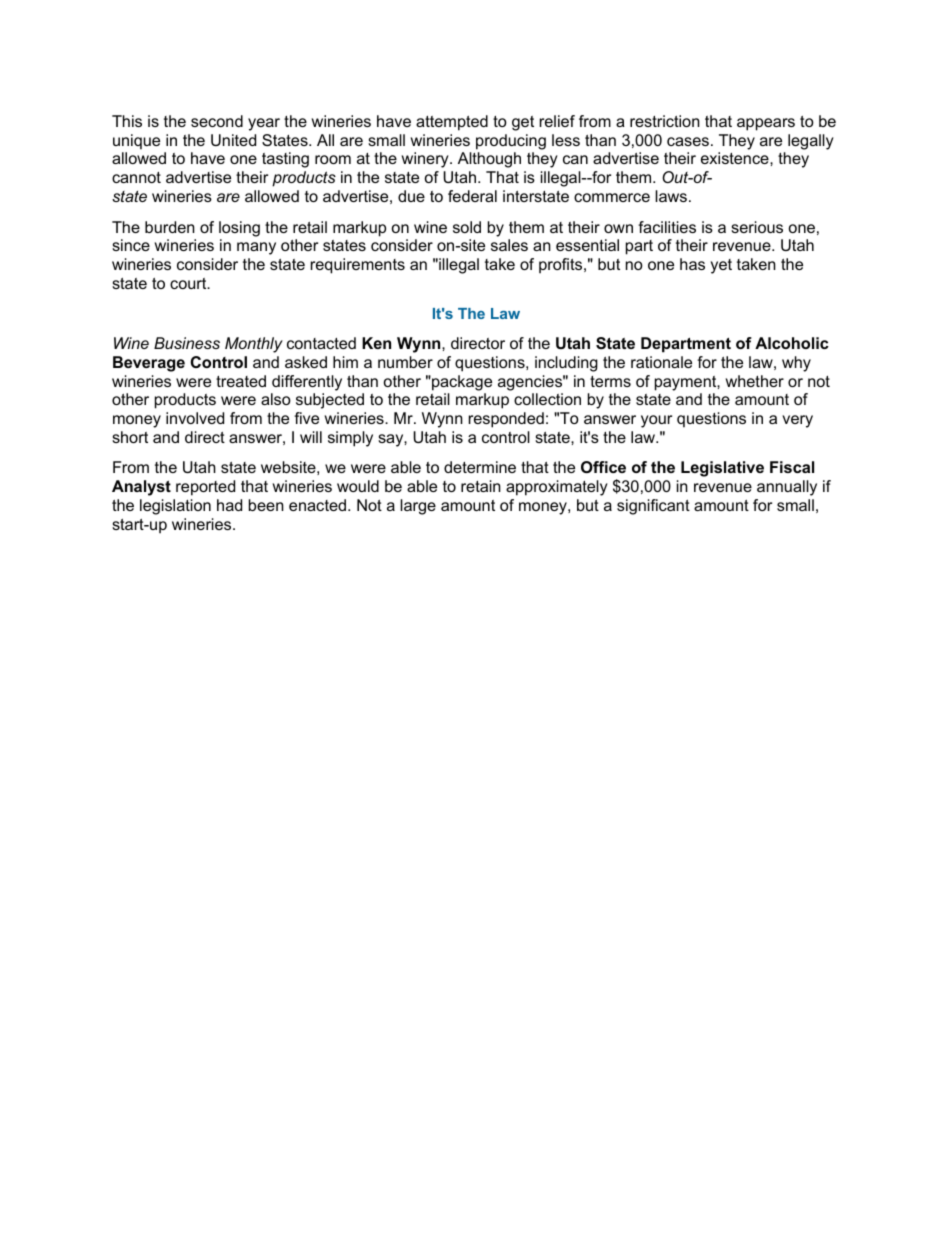  What do you see at coordinates (766, 124) in the page?
I see `appears` at bounding box center [766, 124].
